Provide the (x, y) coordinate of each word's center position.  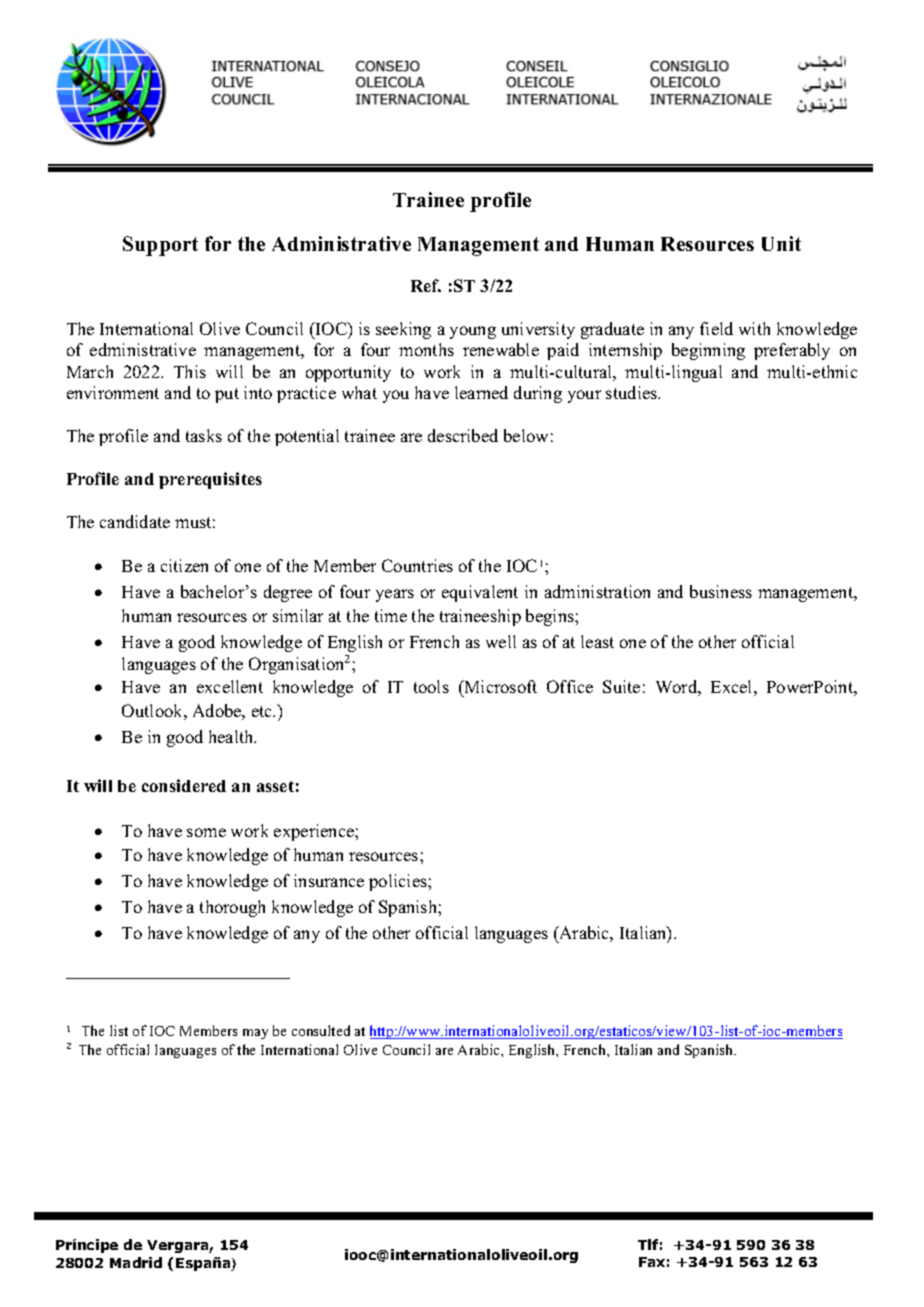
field (716, 328)
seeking (403, 330)
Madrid (136, 1262)
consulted (321, 1030)
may (255, 1034)
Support (160, 246)
